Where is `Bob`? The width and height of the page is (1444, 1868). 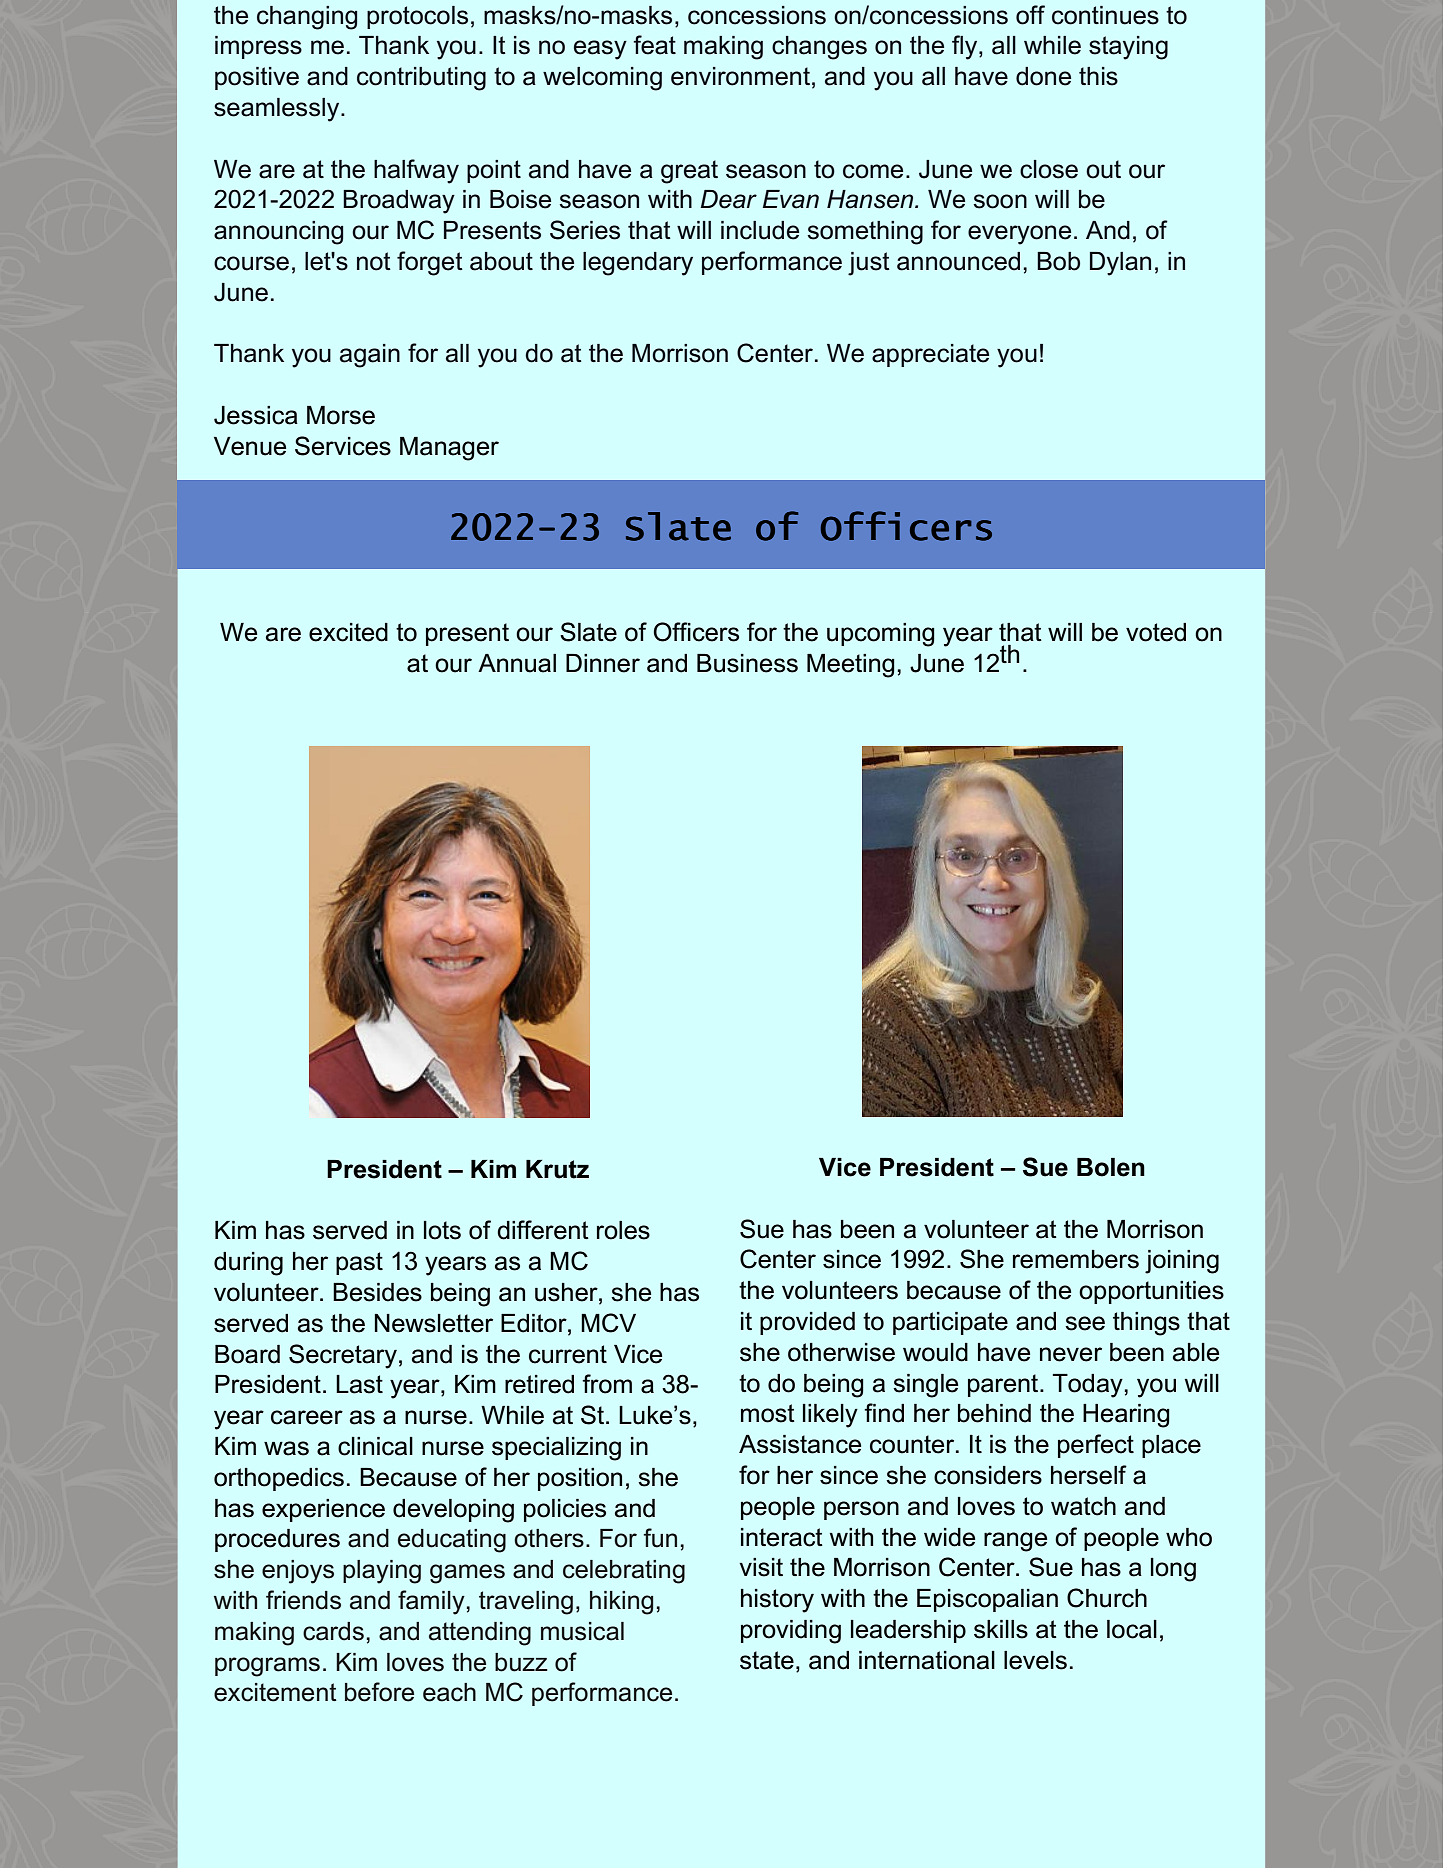 Bob is located at coordinates (1058, 261).
